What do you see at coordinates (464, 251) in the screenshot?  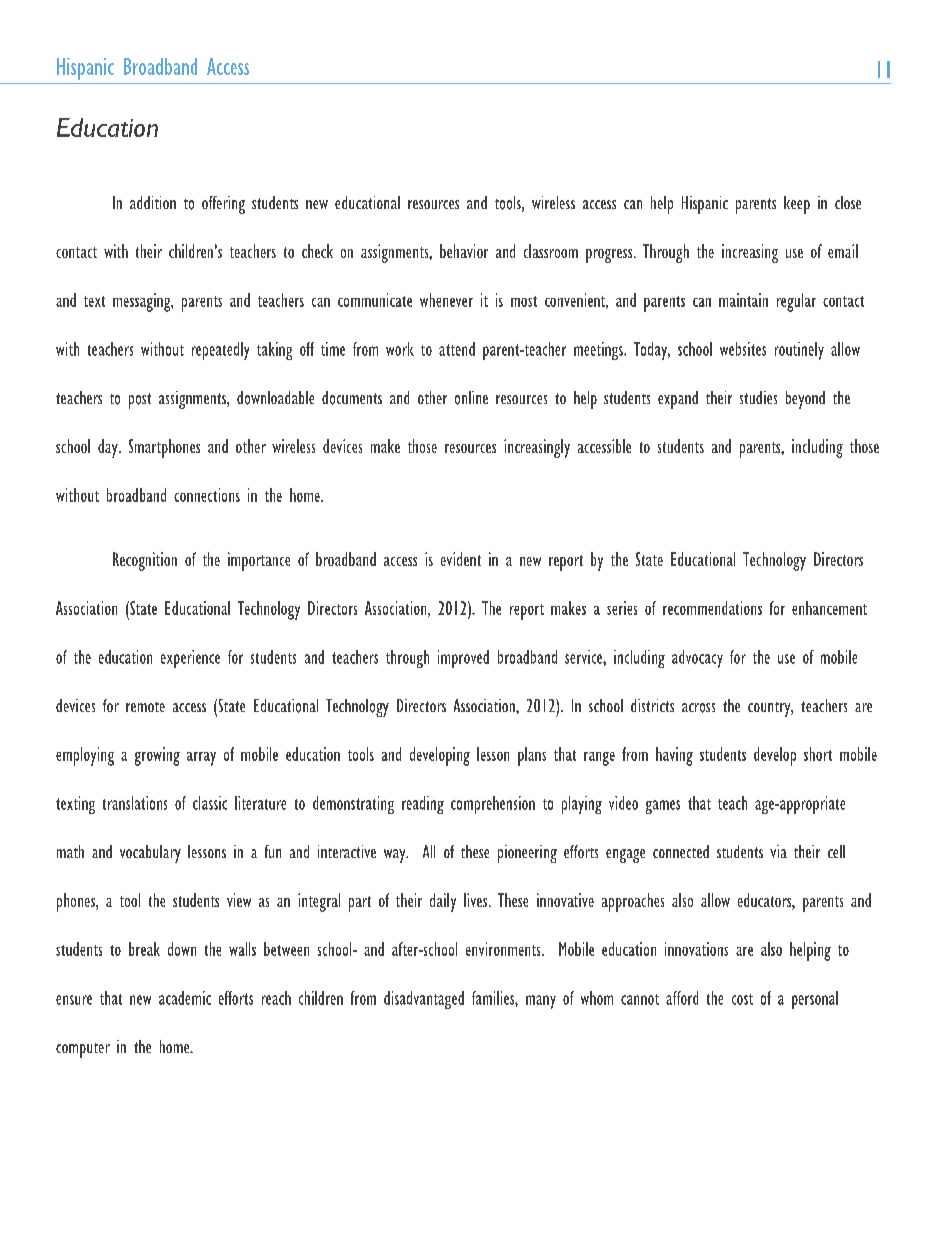 I see `behavior` at bounding box center [464, 251].
